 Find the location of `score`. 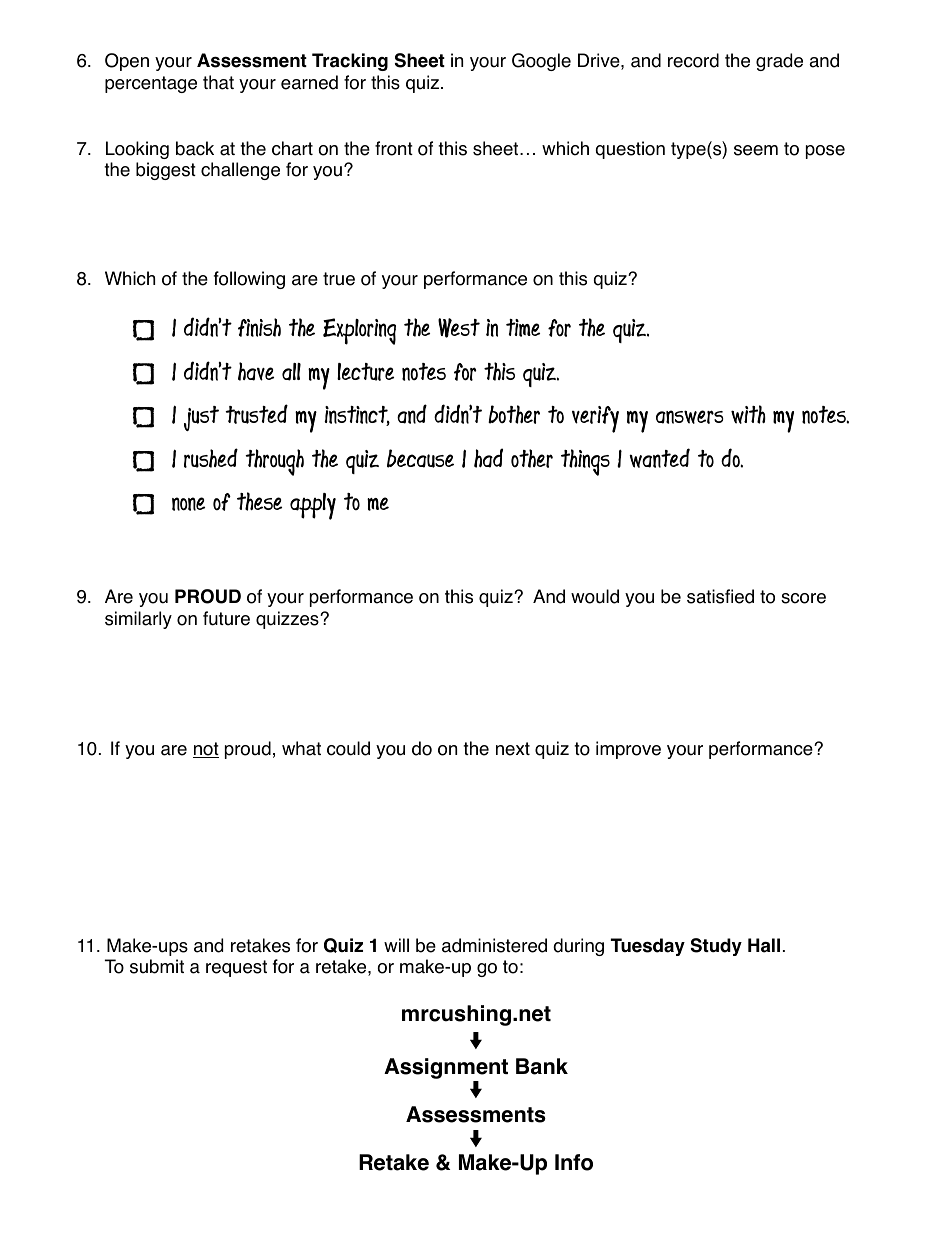

score is located at coordinates (803, 598).
